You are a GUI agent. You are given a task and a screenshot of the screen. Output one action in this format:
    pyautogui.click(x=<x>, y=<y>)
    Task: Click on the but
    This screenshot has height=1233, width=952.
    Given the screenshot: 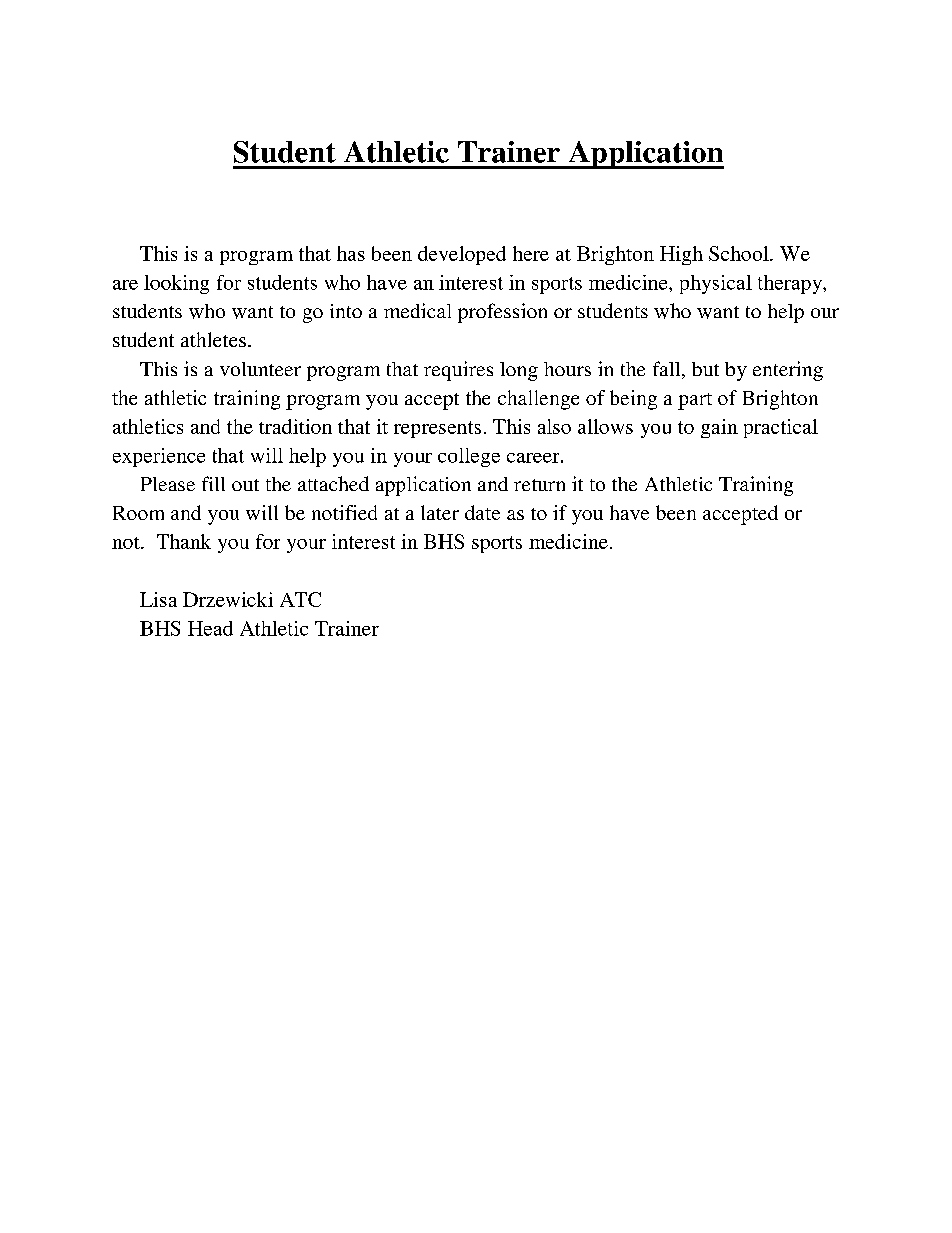 What is the action you would take?
    pyautogui.click(x=705, y=369)
